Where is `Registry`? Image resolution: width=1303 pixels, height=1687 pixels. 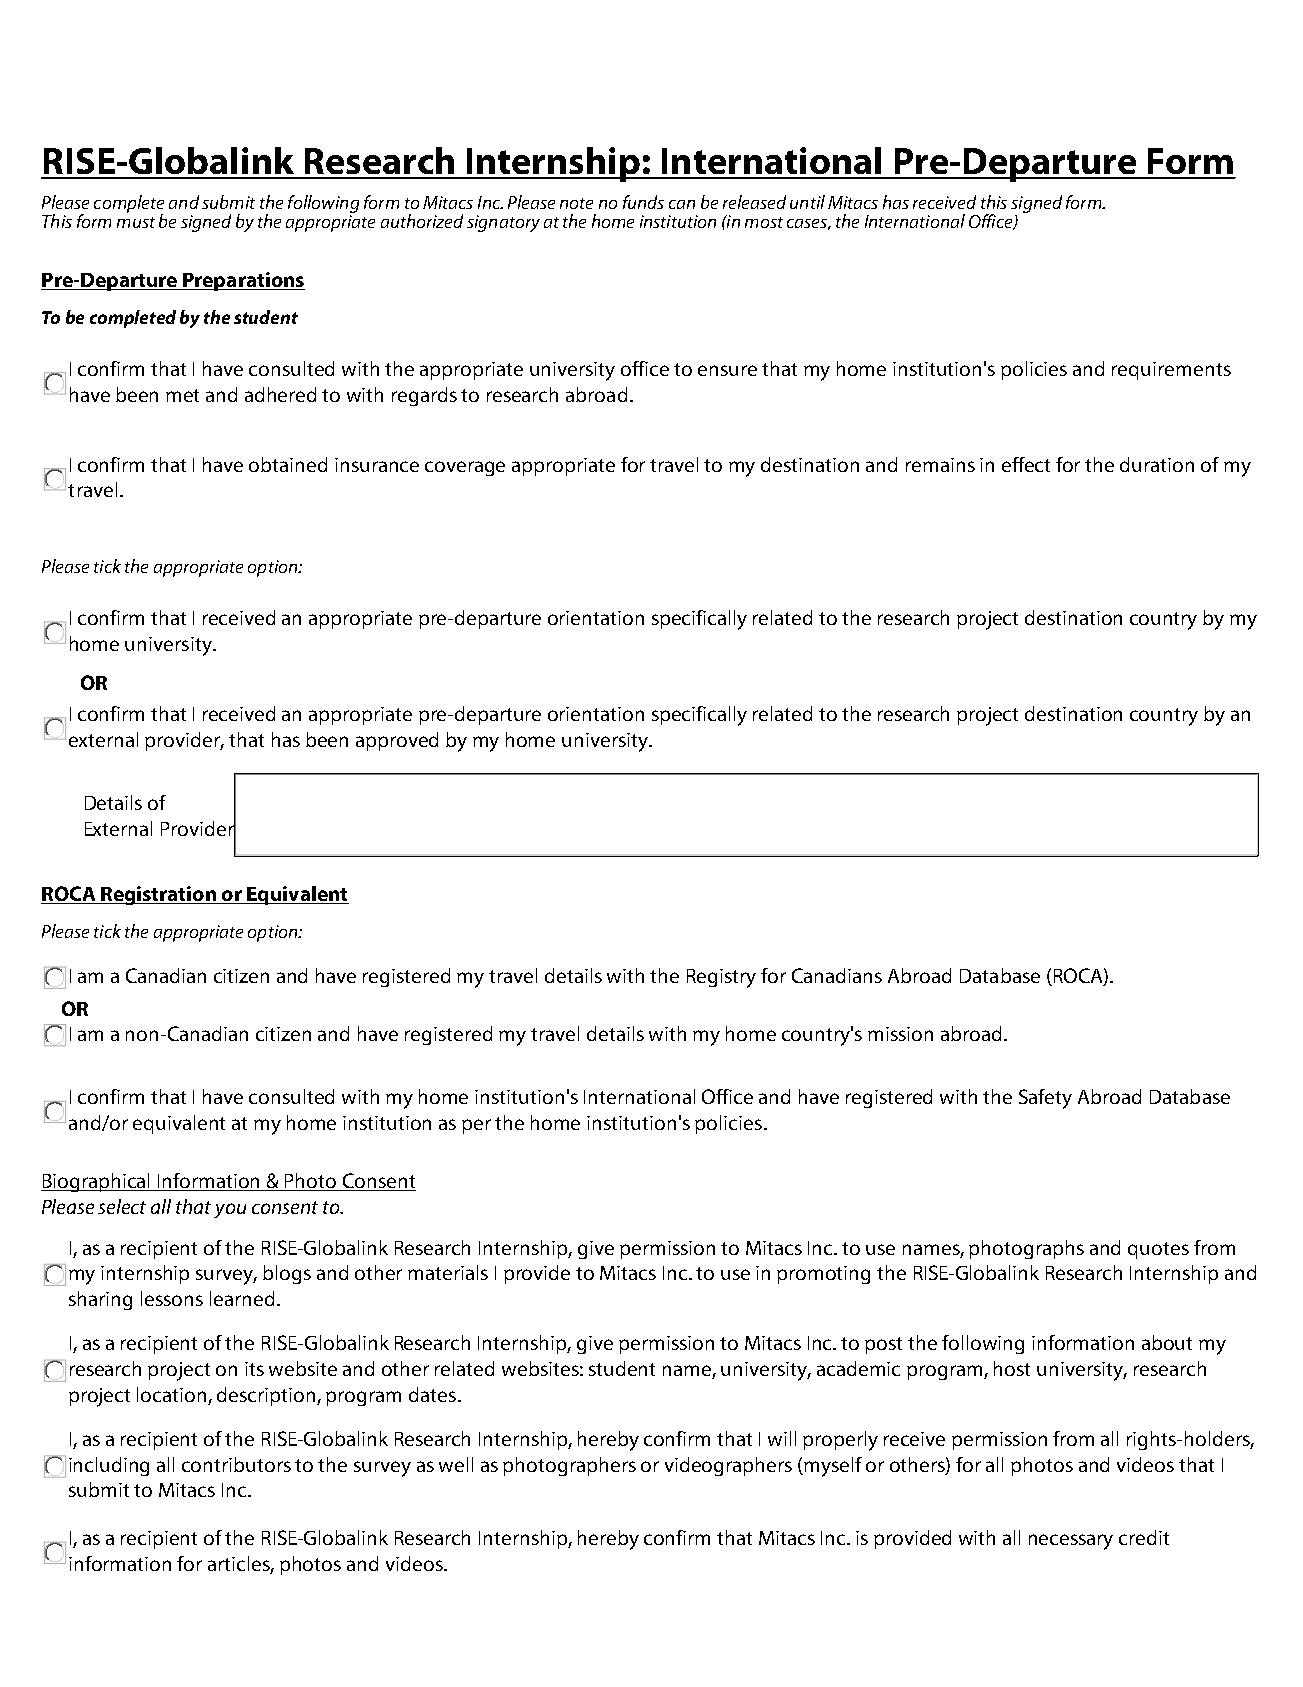 Registry is located at coordinates (721, 978).
